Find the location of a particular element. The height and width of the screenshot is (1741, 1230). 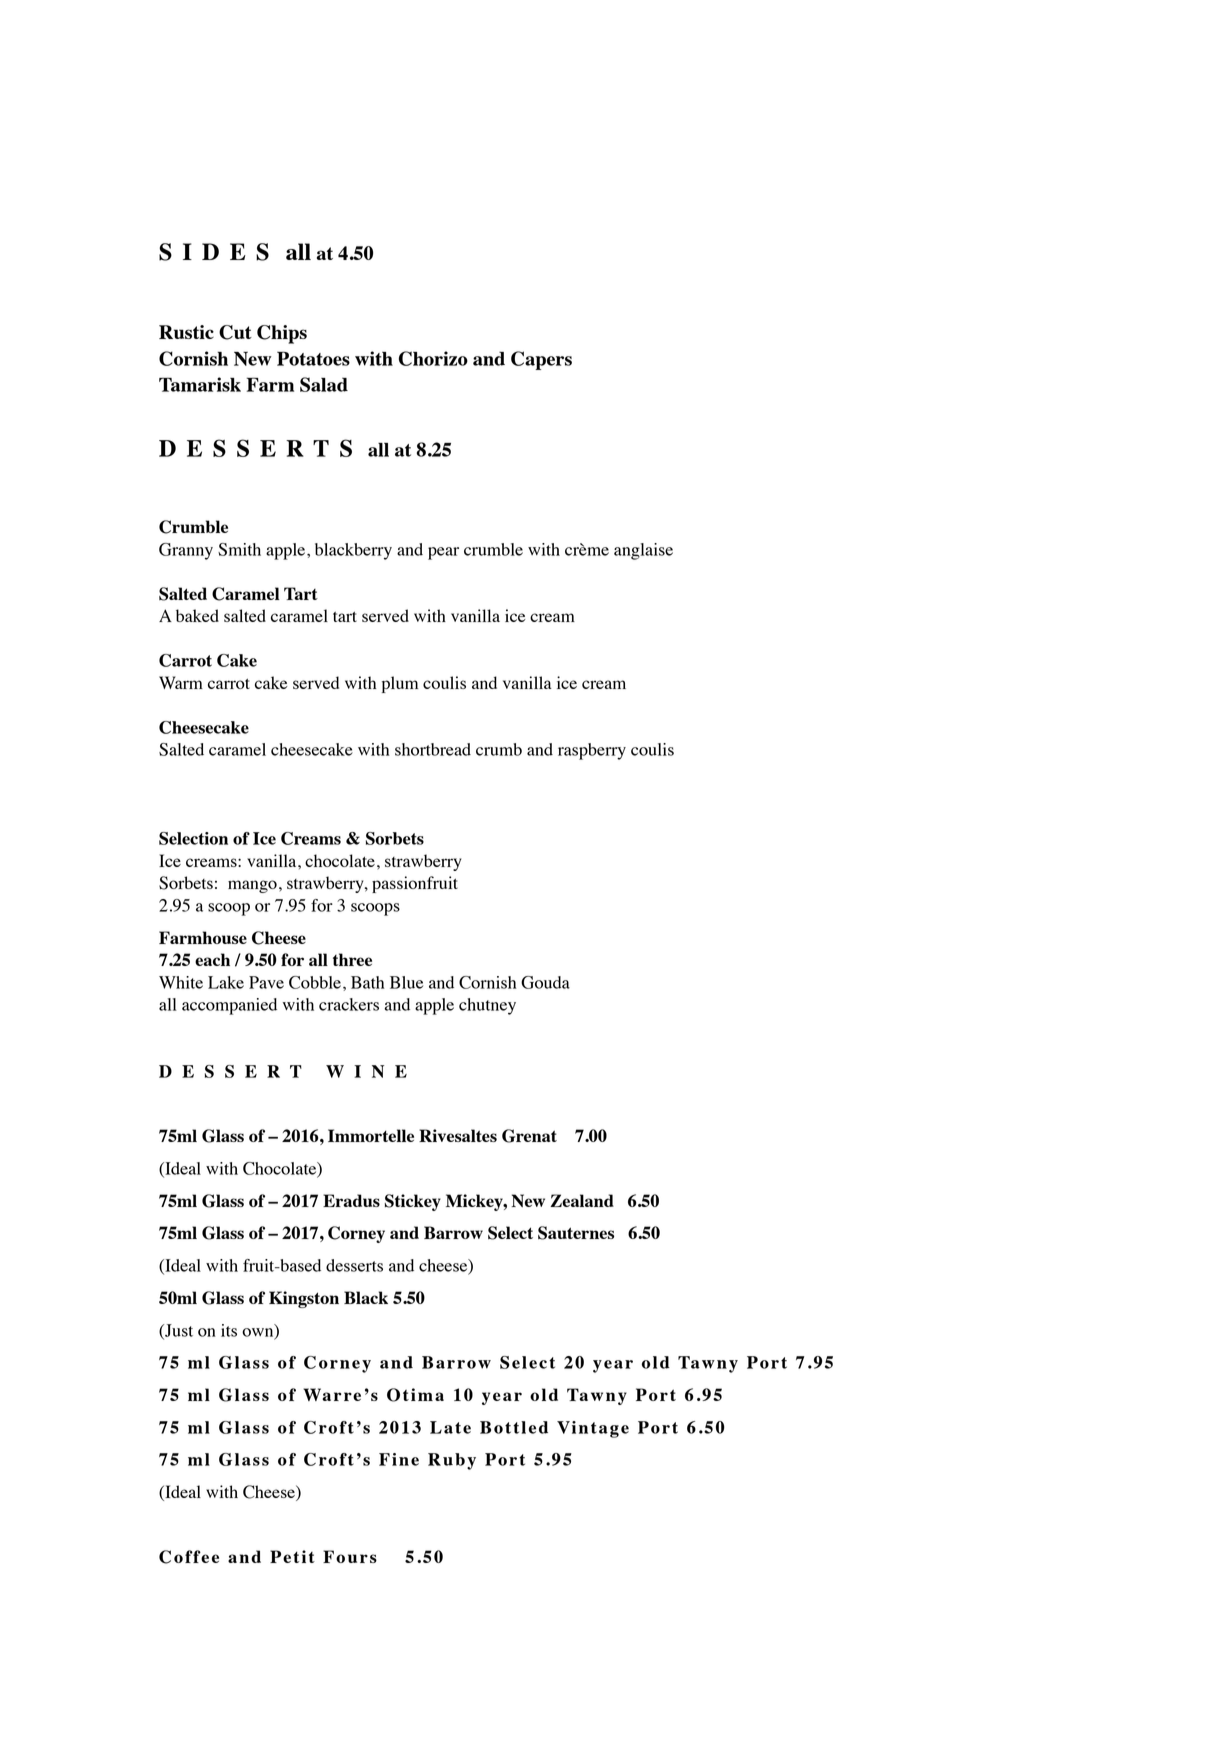

Capers is located at coordinates (541, 360).
